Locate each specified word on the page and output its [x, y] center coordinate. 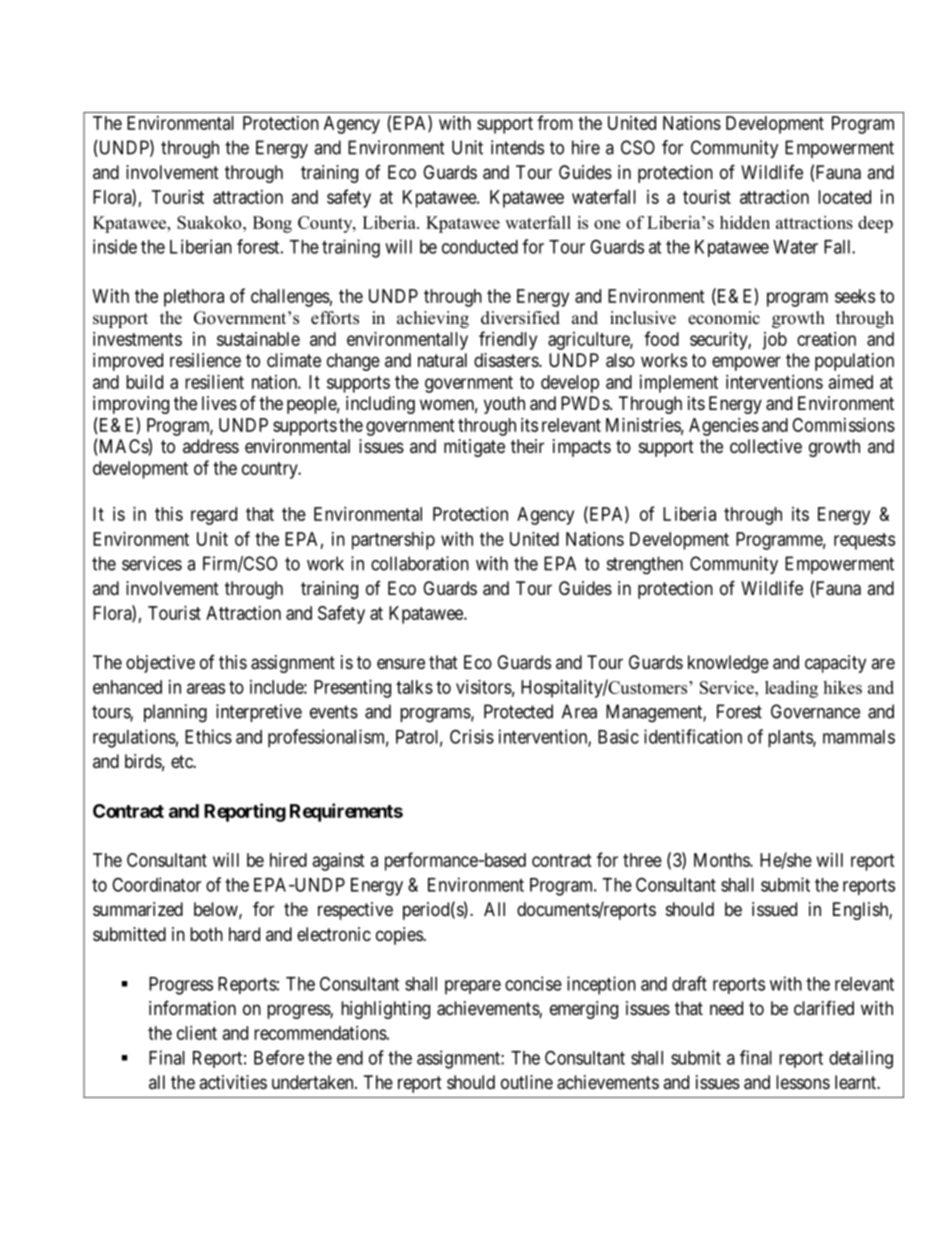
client [197, 1033]
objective [160, 664]
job [774, 341]
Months [722, 860]
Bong [272, 224]
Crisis [472, 736]
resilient [214, 382]
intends [517, 147]
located [844, 197]
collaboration [420, 563]
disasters [507, 360]
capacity [835, 664]
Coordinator [156, 884]
